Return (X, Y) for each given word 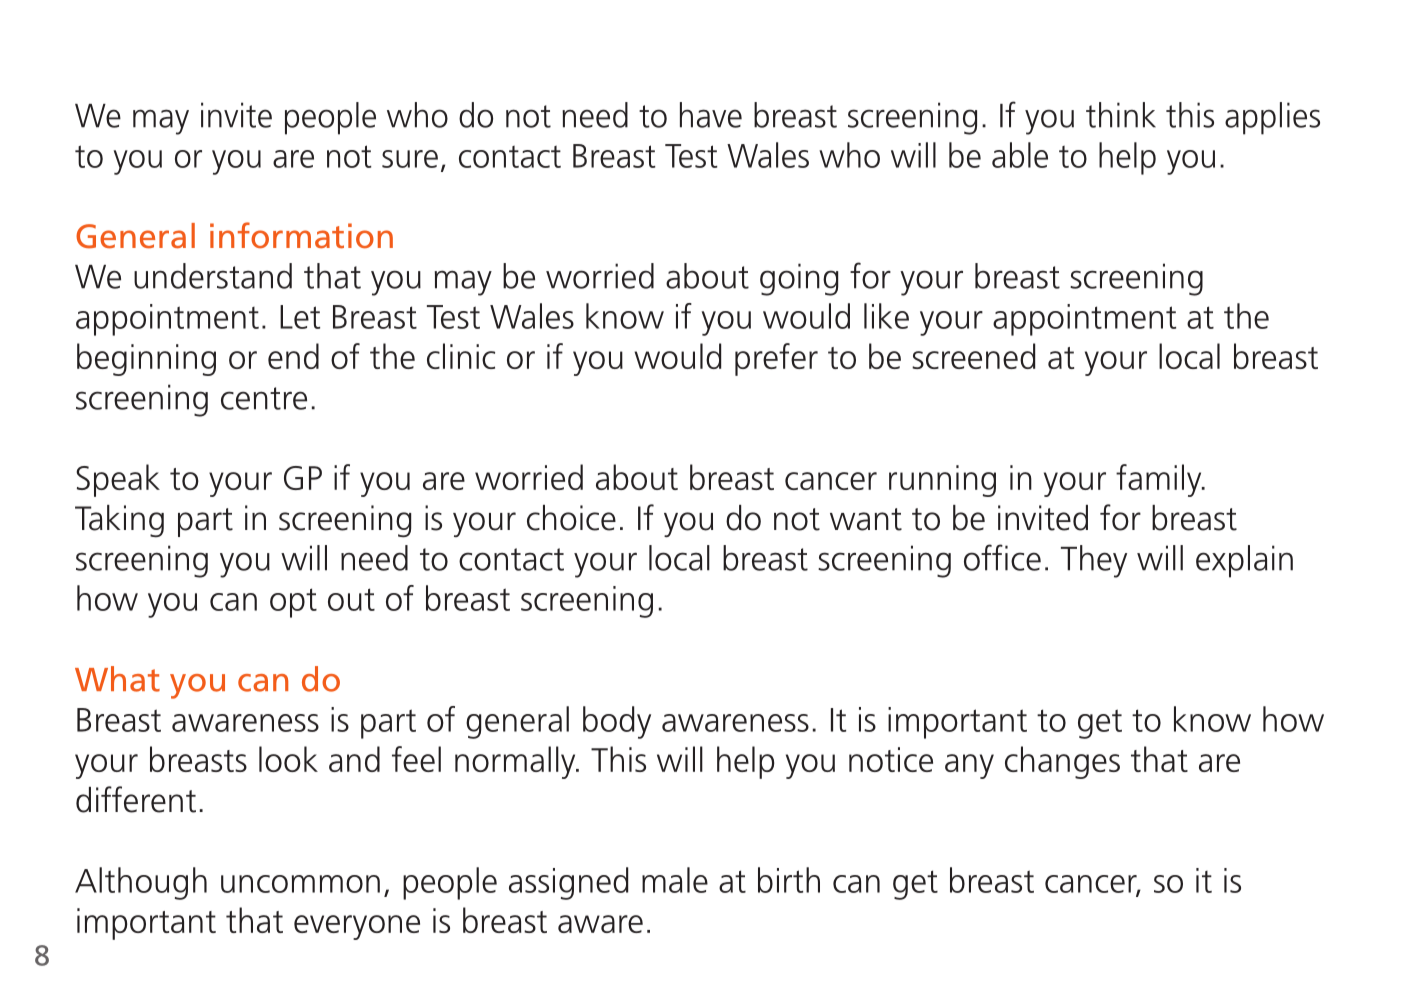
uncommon (300, 884)
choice (571, 518)
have (711, 115)
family (1160, 480)
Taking (119, 521)
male (675, 880)
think (1121, 115)
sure (410, 159)
